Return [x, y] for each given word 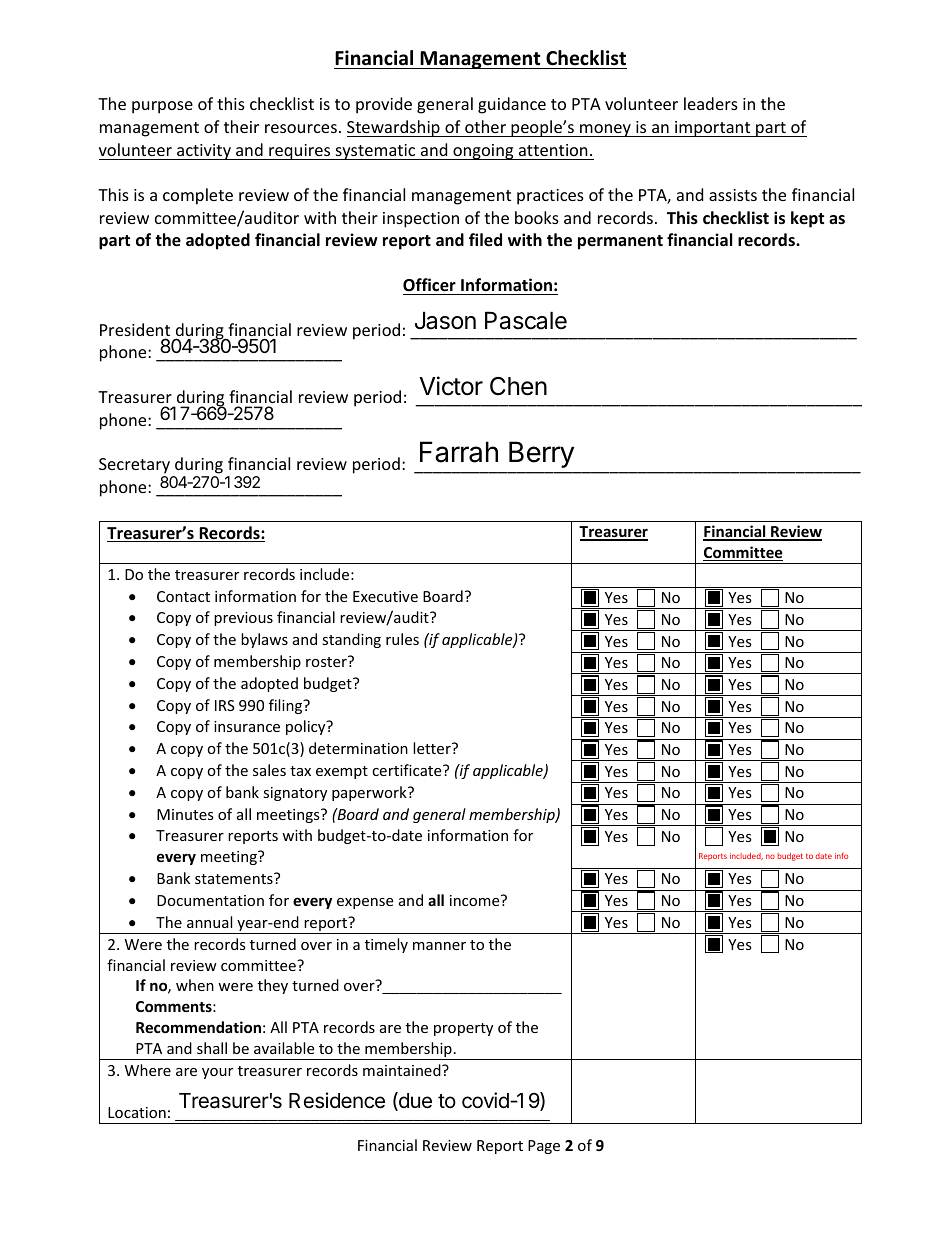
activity [204, 152]
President [135, 331]
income [476, 900]
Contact [183, 596]
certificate [408, 770]
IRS [225, 705]
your [217, 1073]
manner [439, 946]
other [485, 126]
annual [209, 922]
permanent [620, 242]
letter [433, 748]
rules [402, 639]
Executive [385, 596]
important [713, 129]
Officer [429, 285]
